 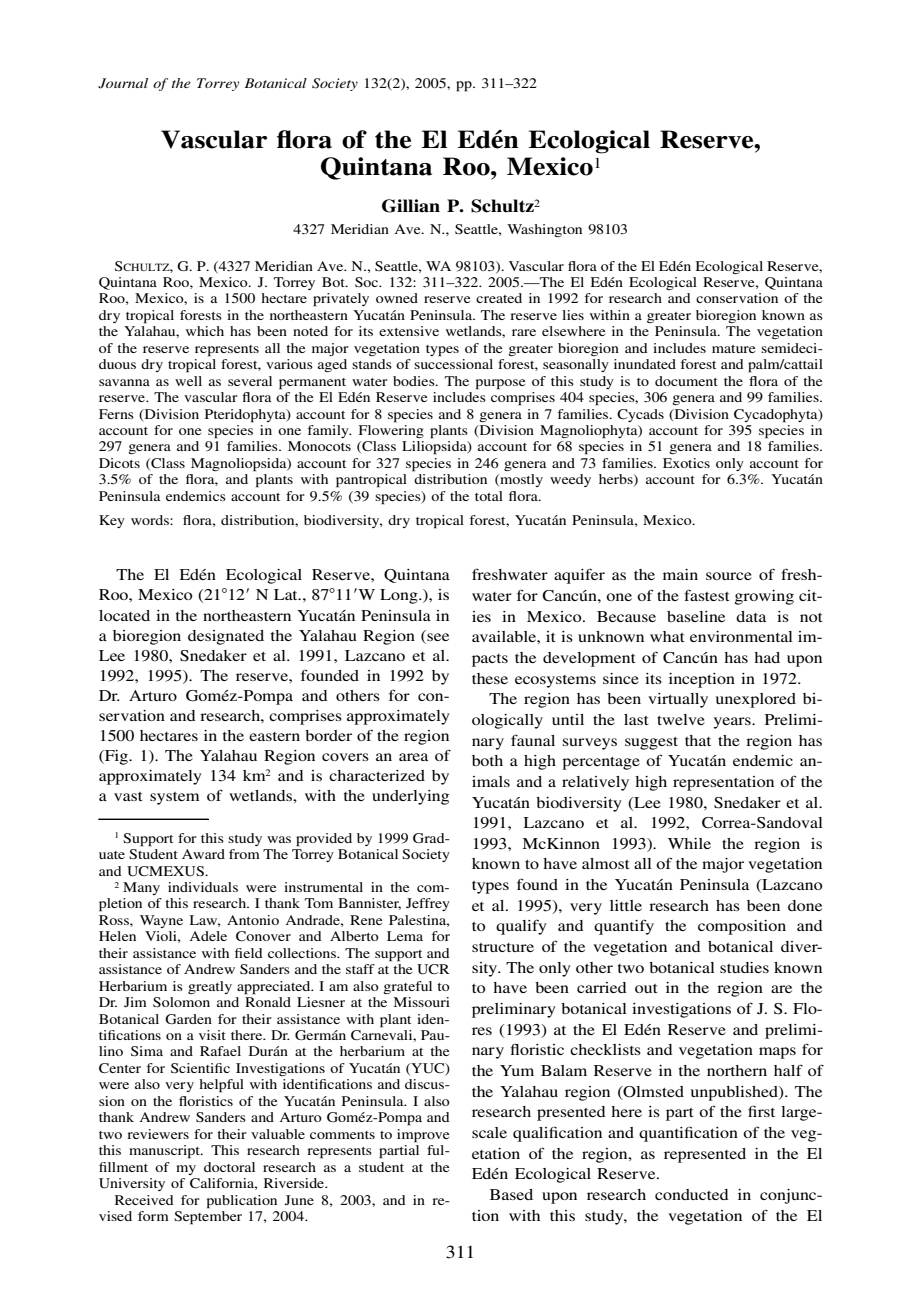 What do you see at coordinates (123, 83) in the document?
I see `Journal` at bounding box center [123, 83].
